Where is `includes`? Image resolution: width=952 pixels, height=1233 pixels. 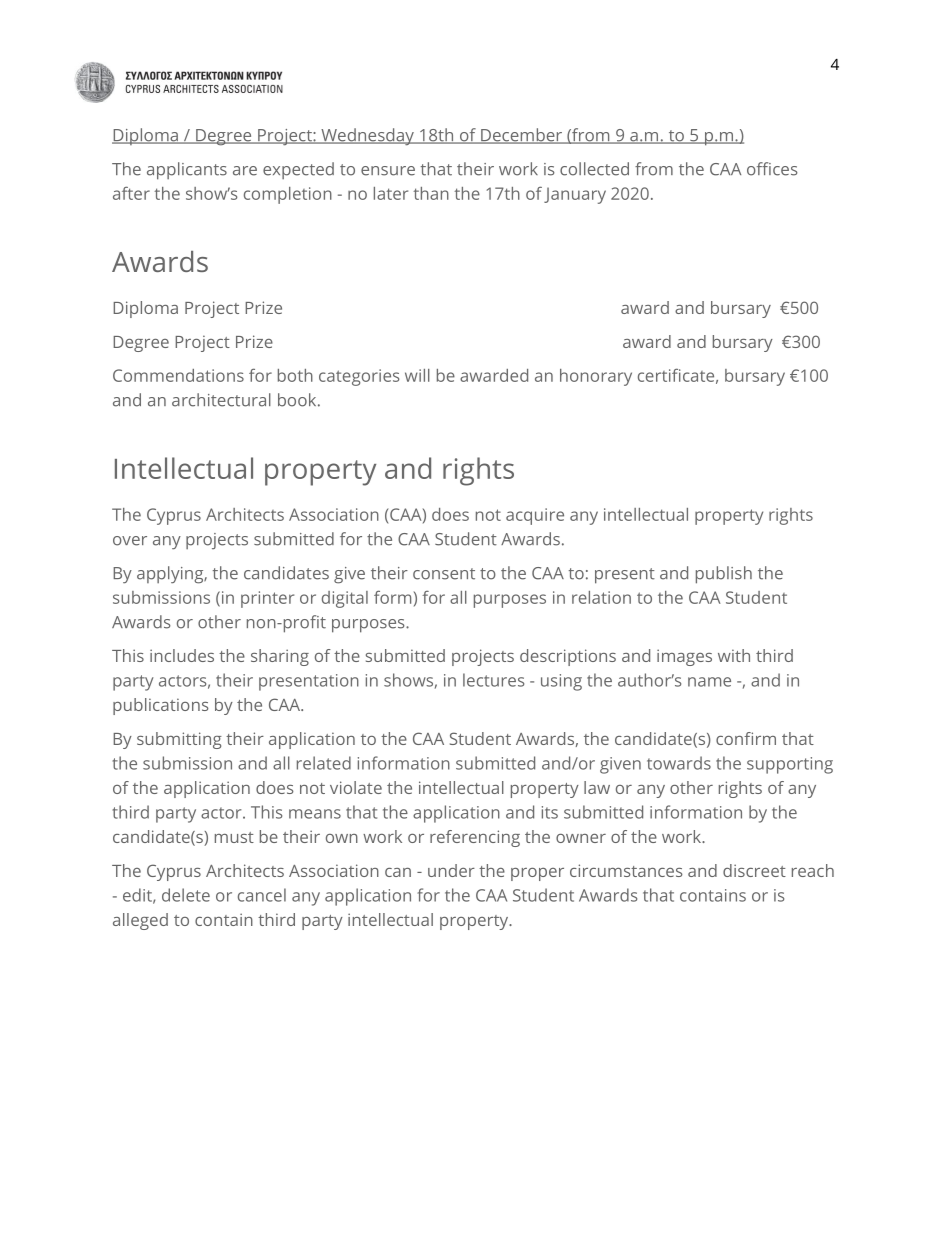
includes is located at coordinates (182, 655).
